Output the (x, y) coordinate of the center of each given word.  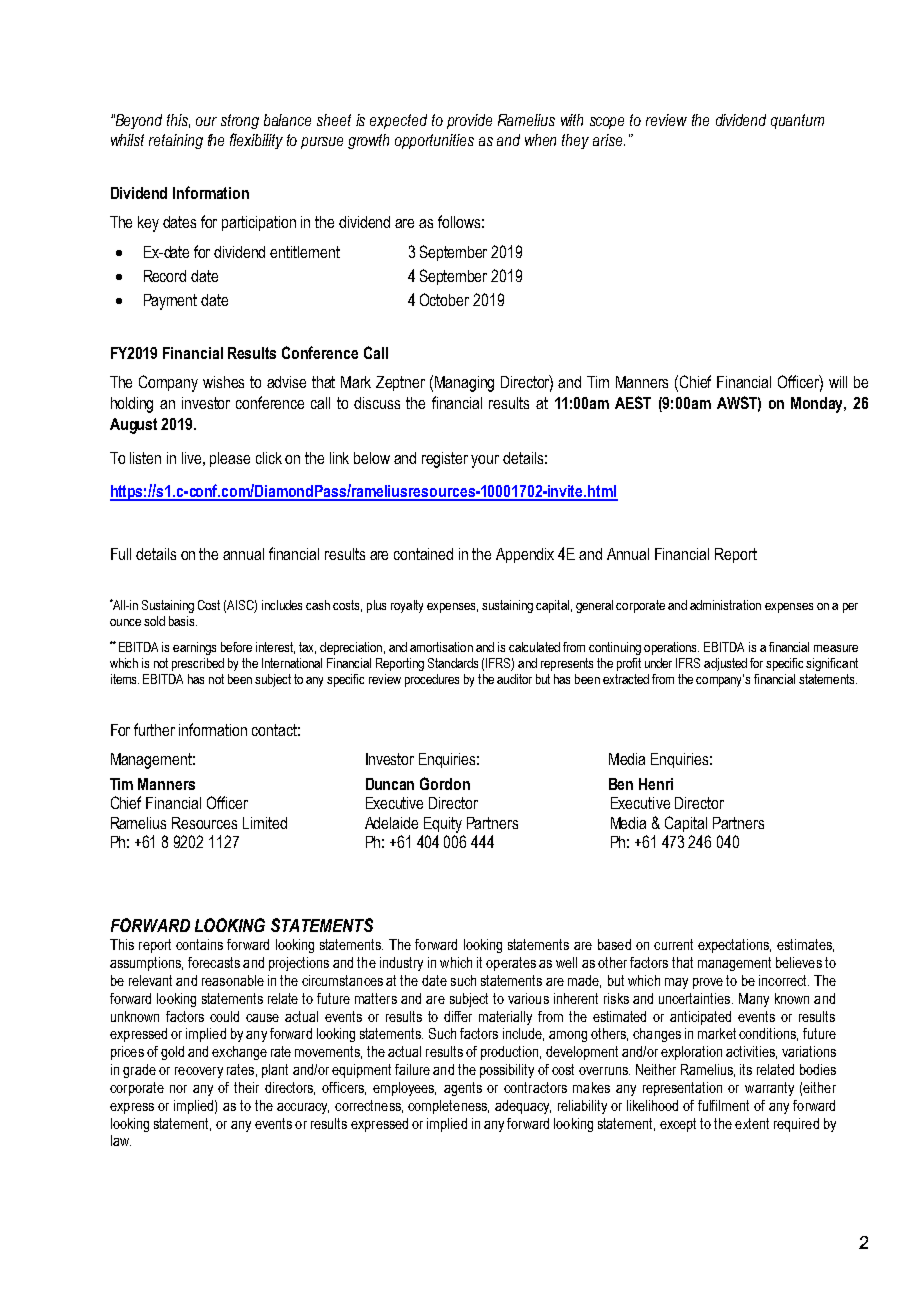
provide (469, 121)
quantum (797, 121)
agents (463, 1089)
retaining (176, 141)
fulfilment (723, 1105)
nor (178, 1089)
